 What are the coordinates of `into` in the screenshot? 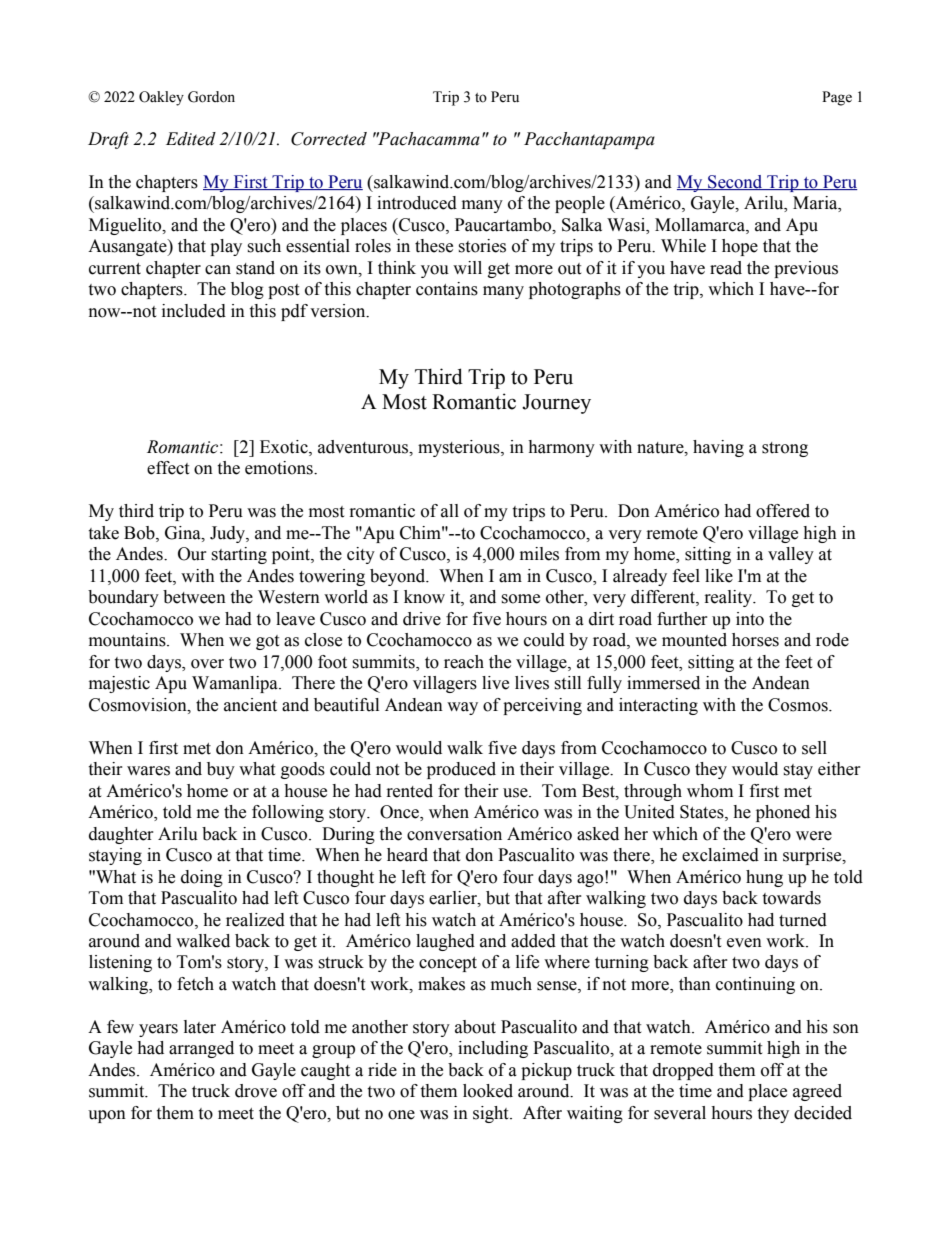 It's located at (750, 619).
